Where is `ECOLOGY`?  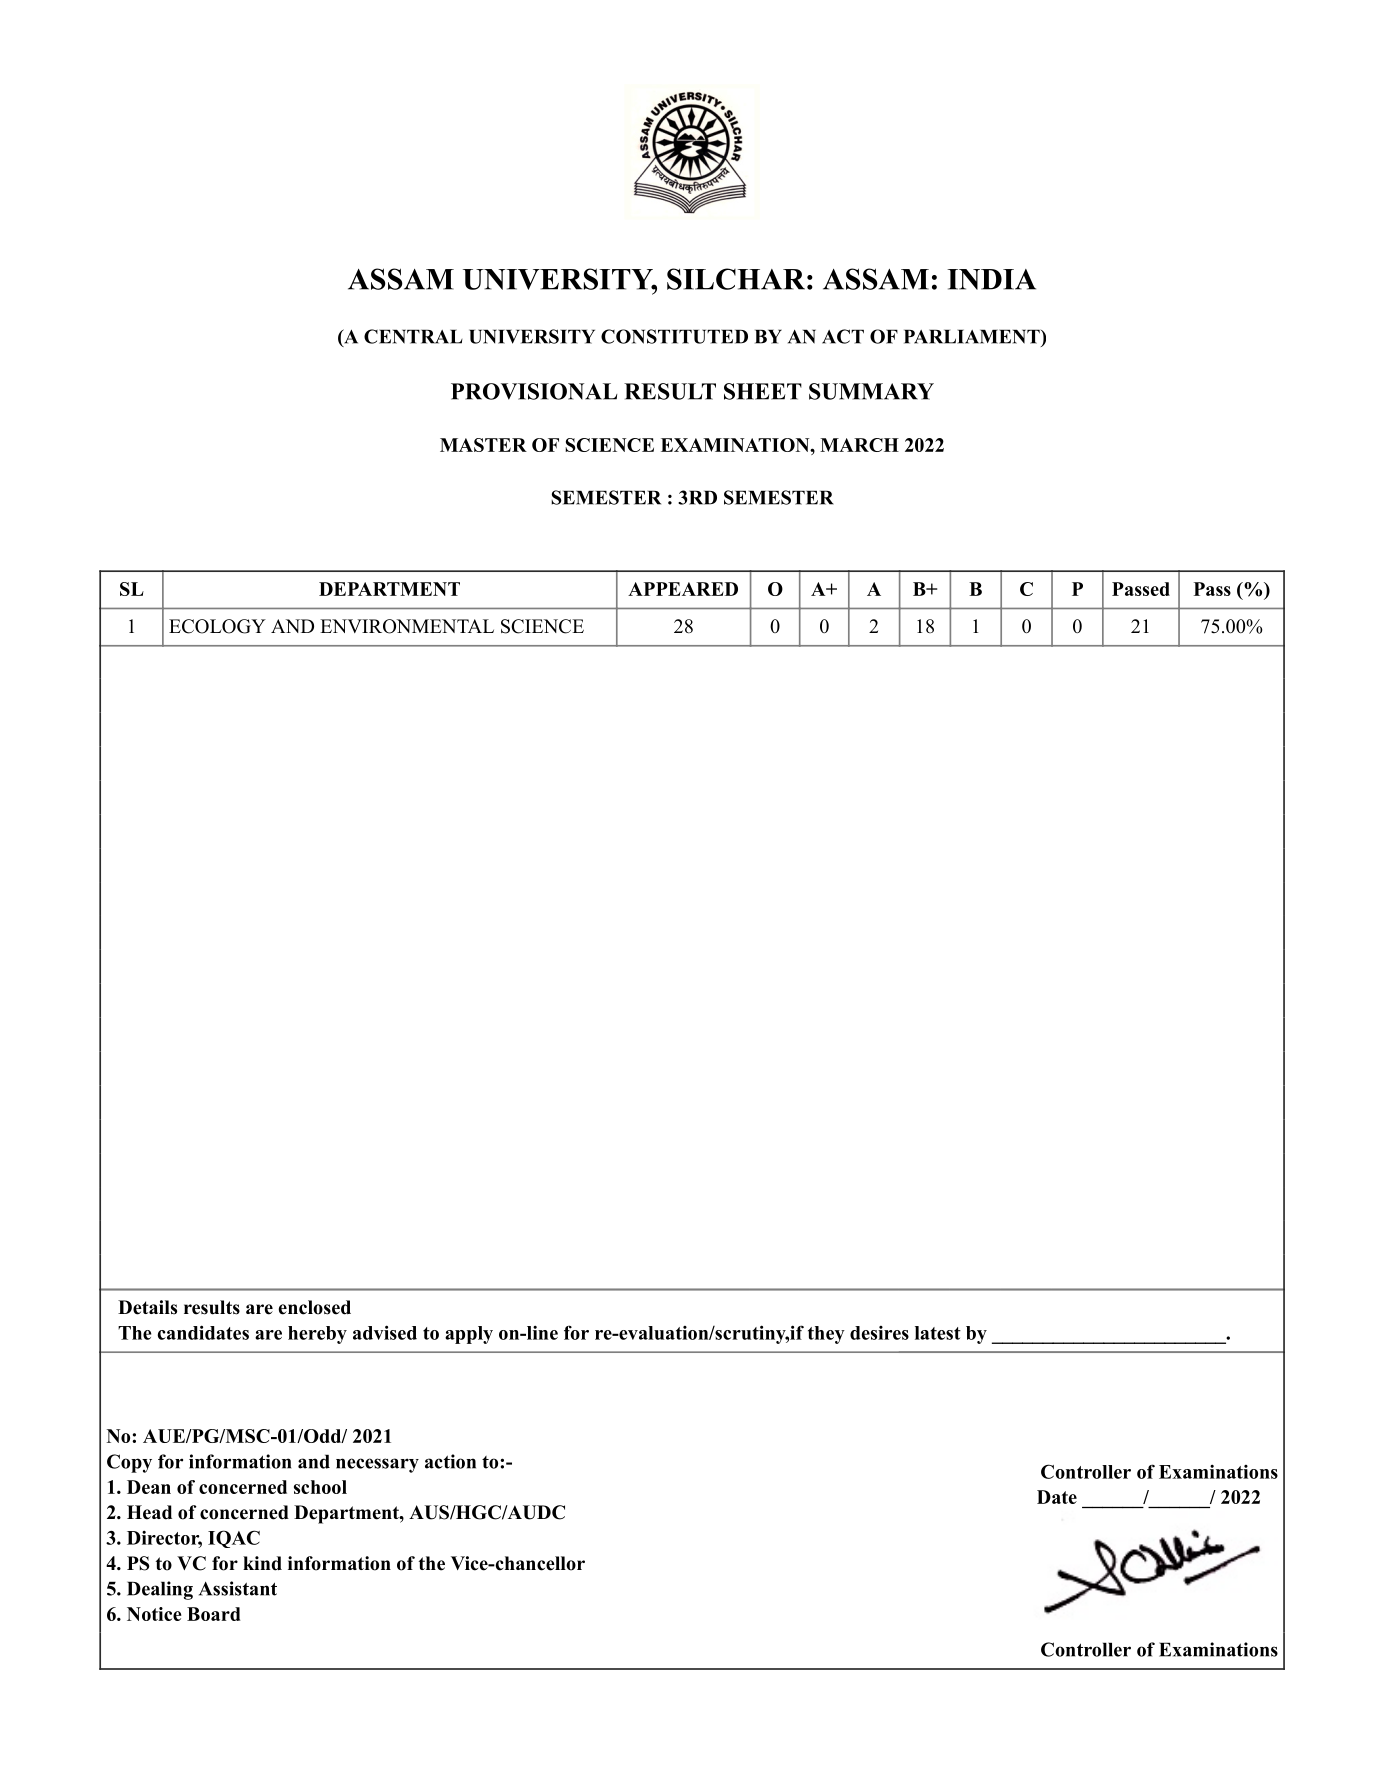 ECOLOGY is located at coordinates (217, 626).
